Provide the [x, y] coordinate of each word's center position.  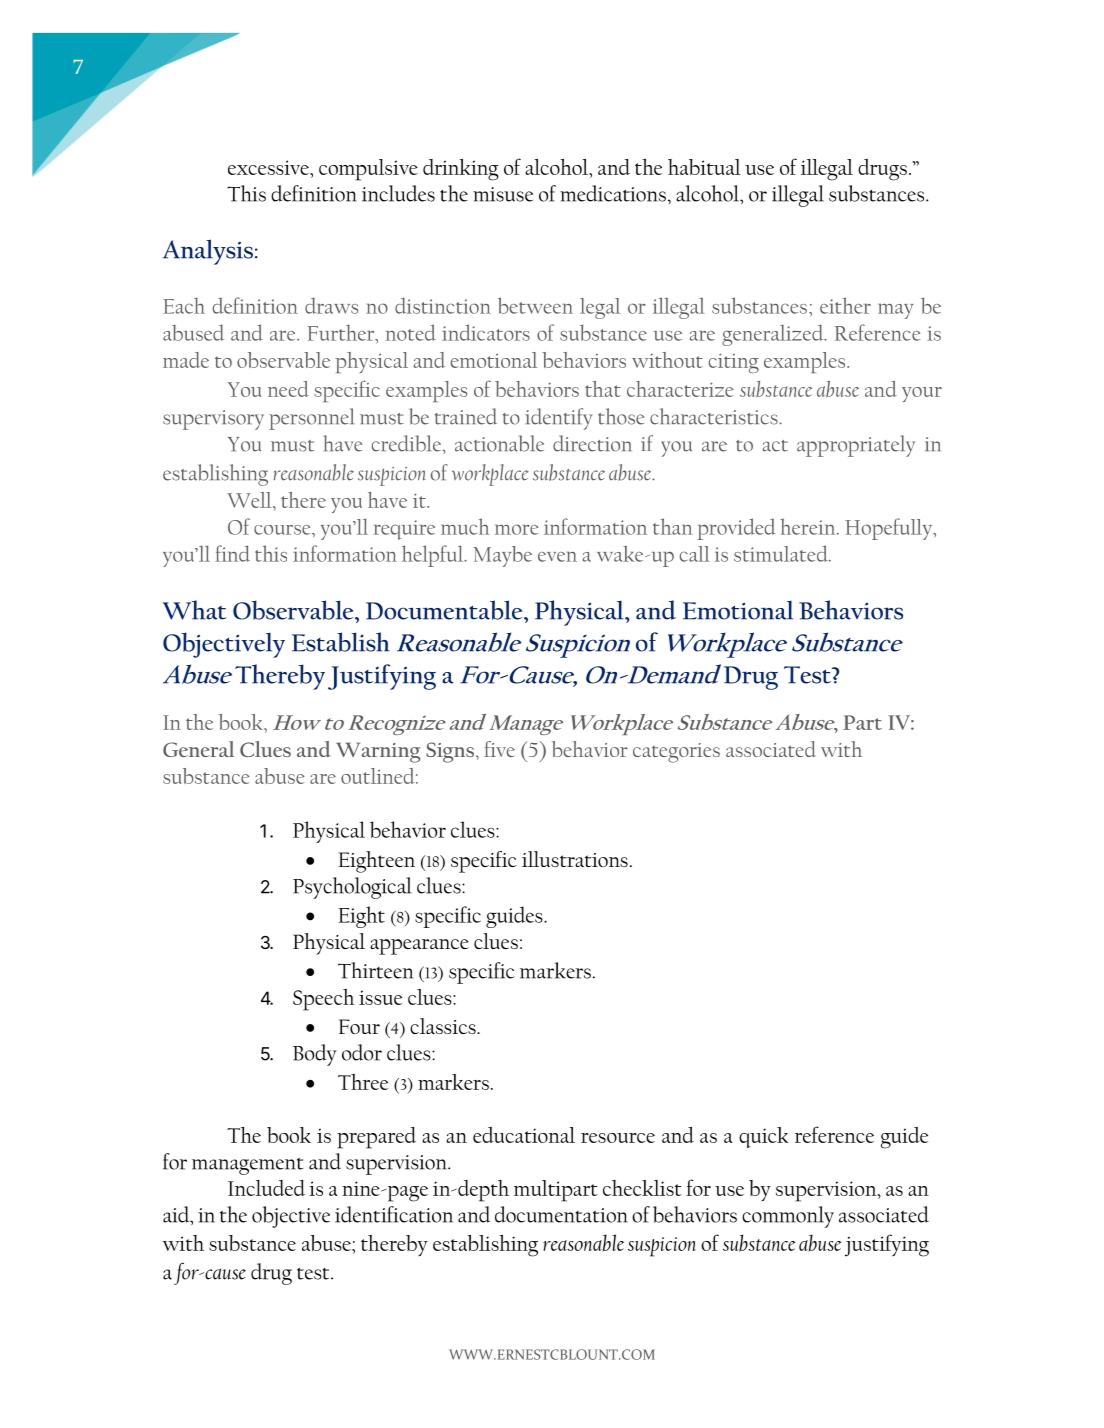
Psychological [352, 888]
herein [809, 526]
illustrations [575, 859]
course [283, 530]
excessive [269, 167]
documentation [561, 1214]
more [516, 529]
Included [266, 1188]
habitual [704, 167]
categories [676, 753]
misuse [503, 194]
